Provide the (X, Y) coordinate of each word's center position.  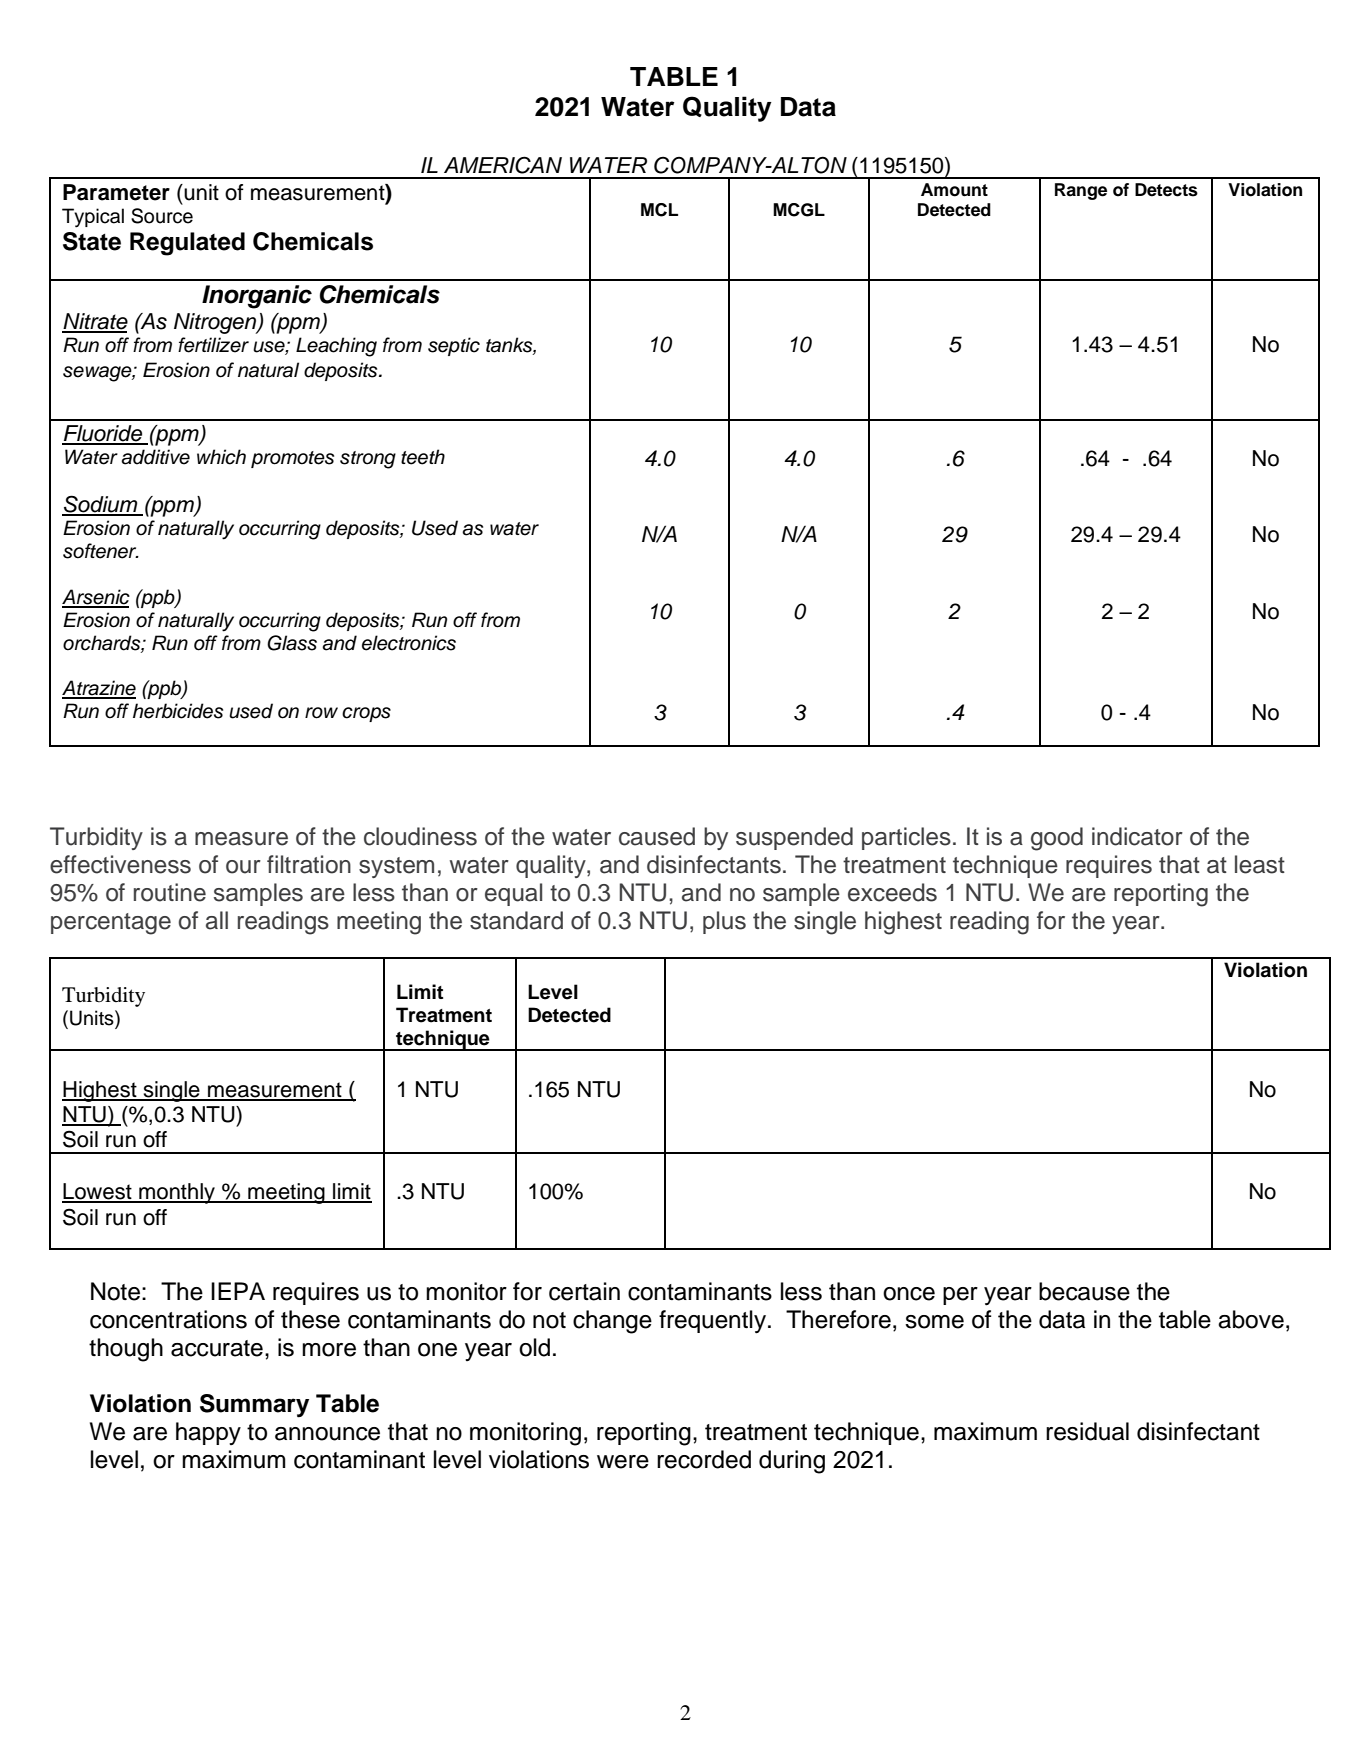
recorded (704, 1459)
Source (162, 216)
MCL (659, 210)
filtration (309, 864)
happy (208, 1433)
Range (1081, 191)
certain (584, 1291)
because (1084, 1291)
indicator (1137, 836)
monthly (177, 1193)
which (221, 457)
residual (1087, 1431)
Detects (1166, 190)
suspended (794, 838)
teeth (423, 457)
